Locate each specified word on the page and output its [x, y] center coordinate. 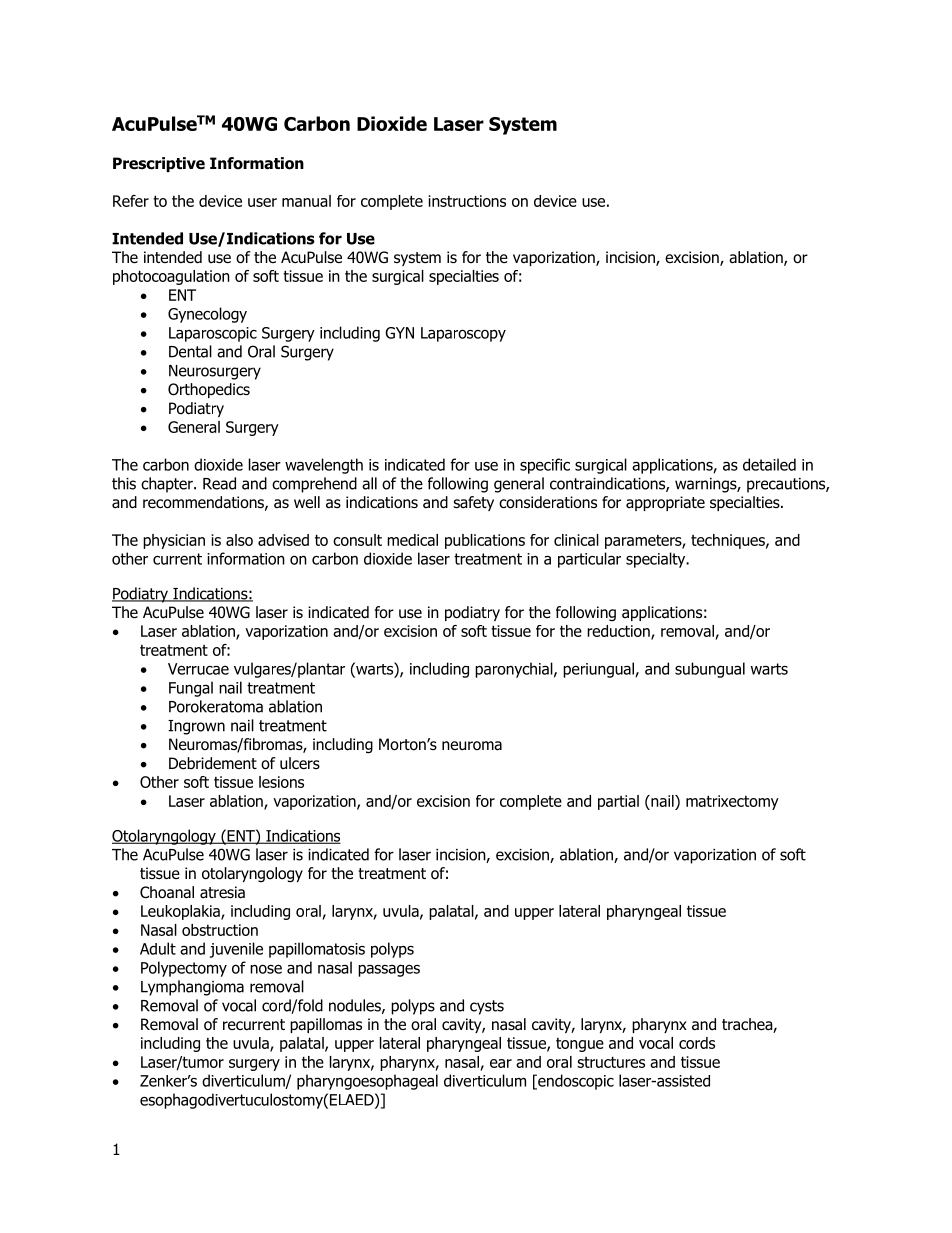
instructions [467, 201]
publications [485, 541]
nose [266, 969]
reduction [619, 632]
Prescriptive [159, 164]
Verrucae [198, 669]
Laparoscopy [463, 334]
